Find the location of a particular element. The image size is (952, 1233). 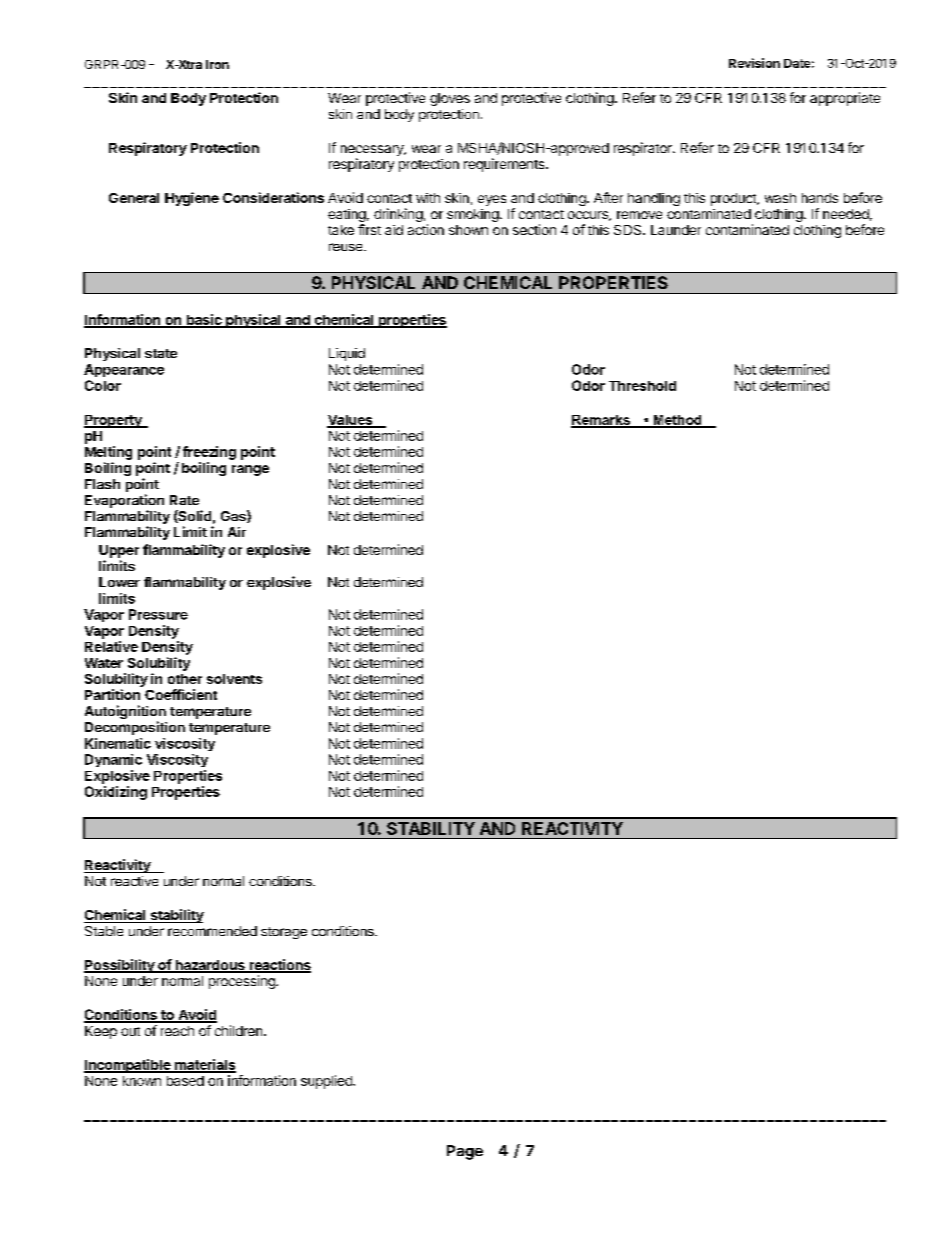

supplied is located at coordinates (327, 1082).
